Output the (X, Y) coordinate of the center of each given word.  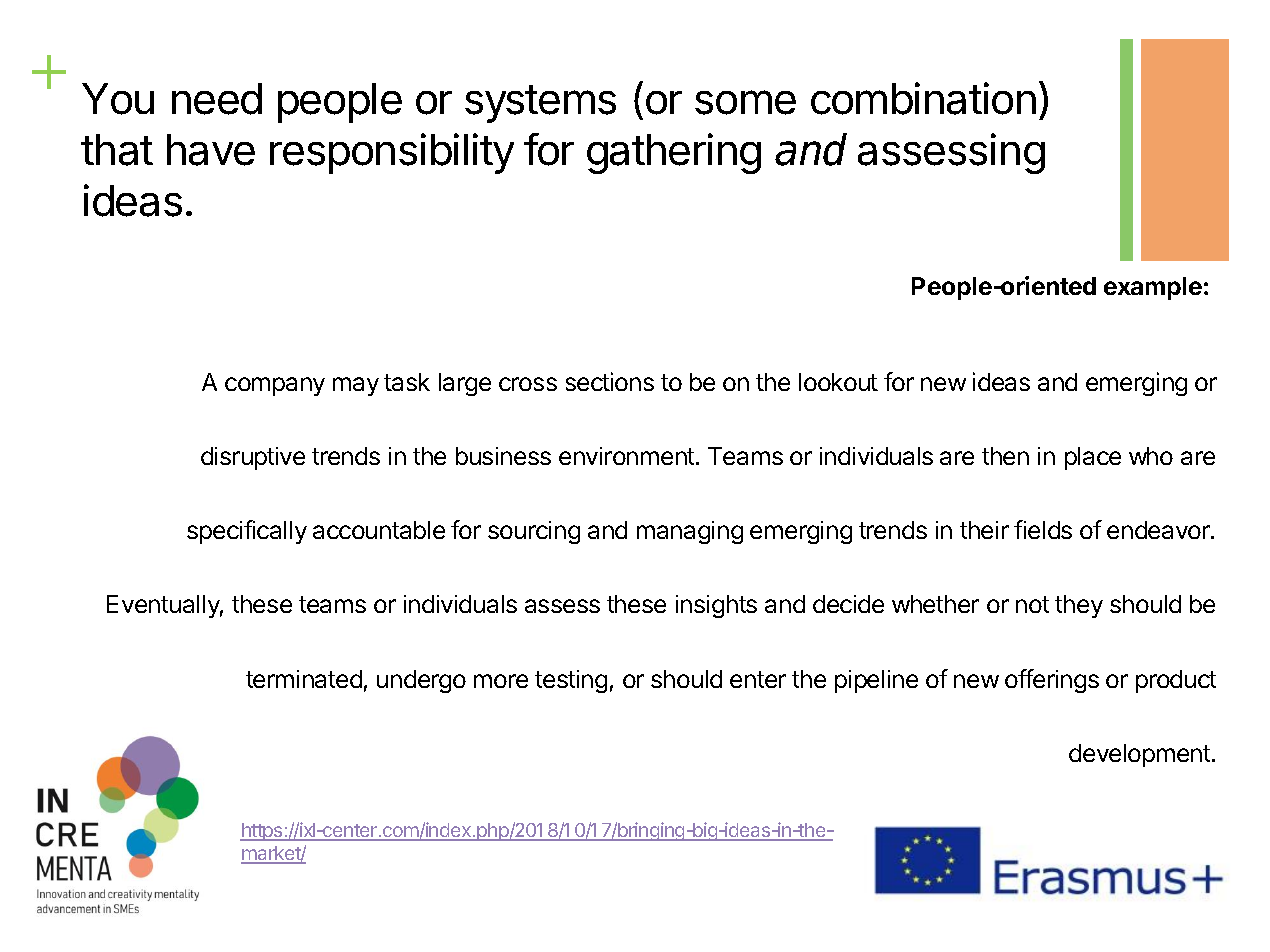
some (745, 102)
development (1139, 755)
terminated (304, 679)
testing (571, 681)
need (217, 99)
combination (923, 98)
